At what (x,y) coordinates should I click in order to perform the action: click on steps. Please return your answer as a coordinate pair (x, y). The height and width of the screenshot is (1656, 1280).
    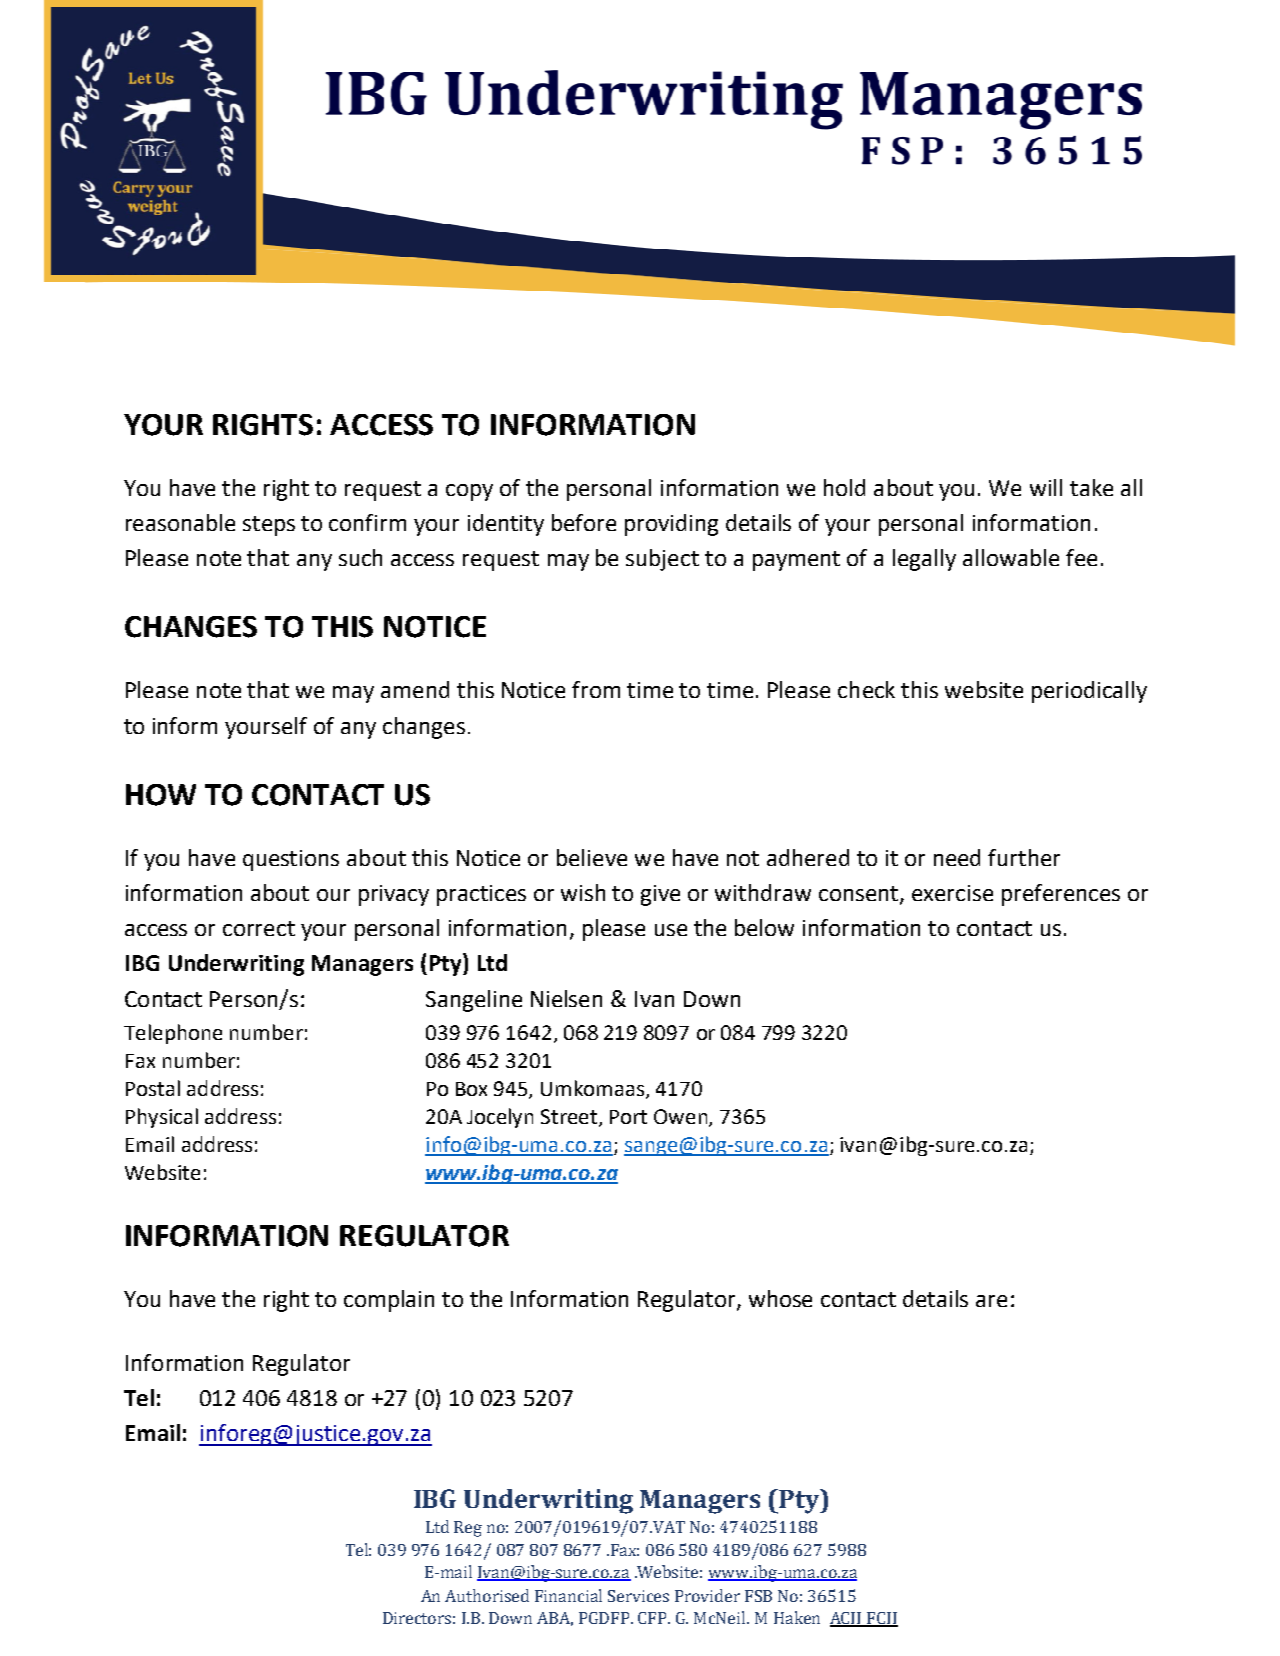
    Looking at the image, I should click on (269, 526).
